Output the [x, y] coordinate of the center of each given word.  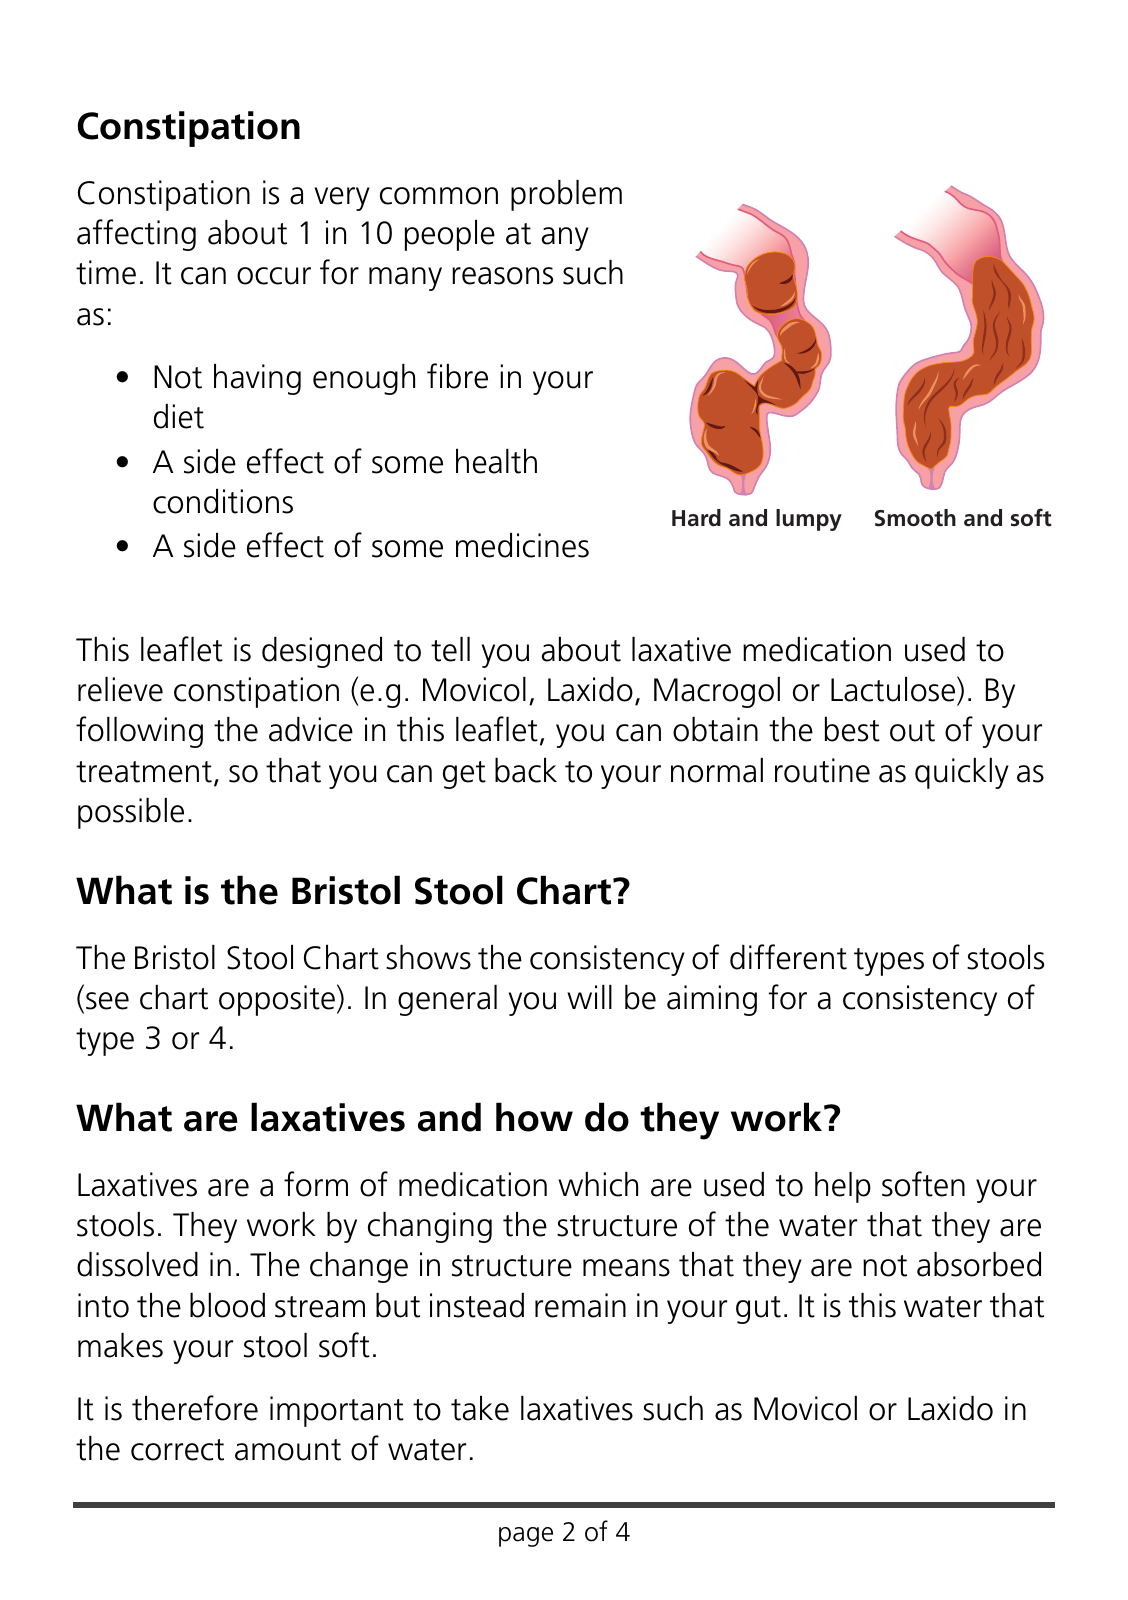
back [526, 770]
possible [131, 813]
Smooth [915, 518]
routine [822, 770]
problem [566, 195]
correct [177, 1450]
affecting [136, 235]
